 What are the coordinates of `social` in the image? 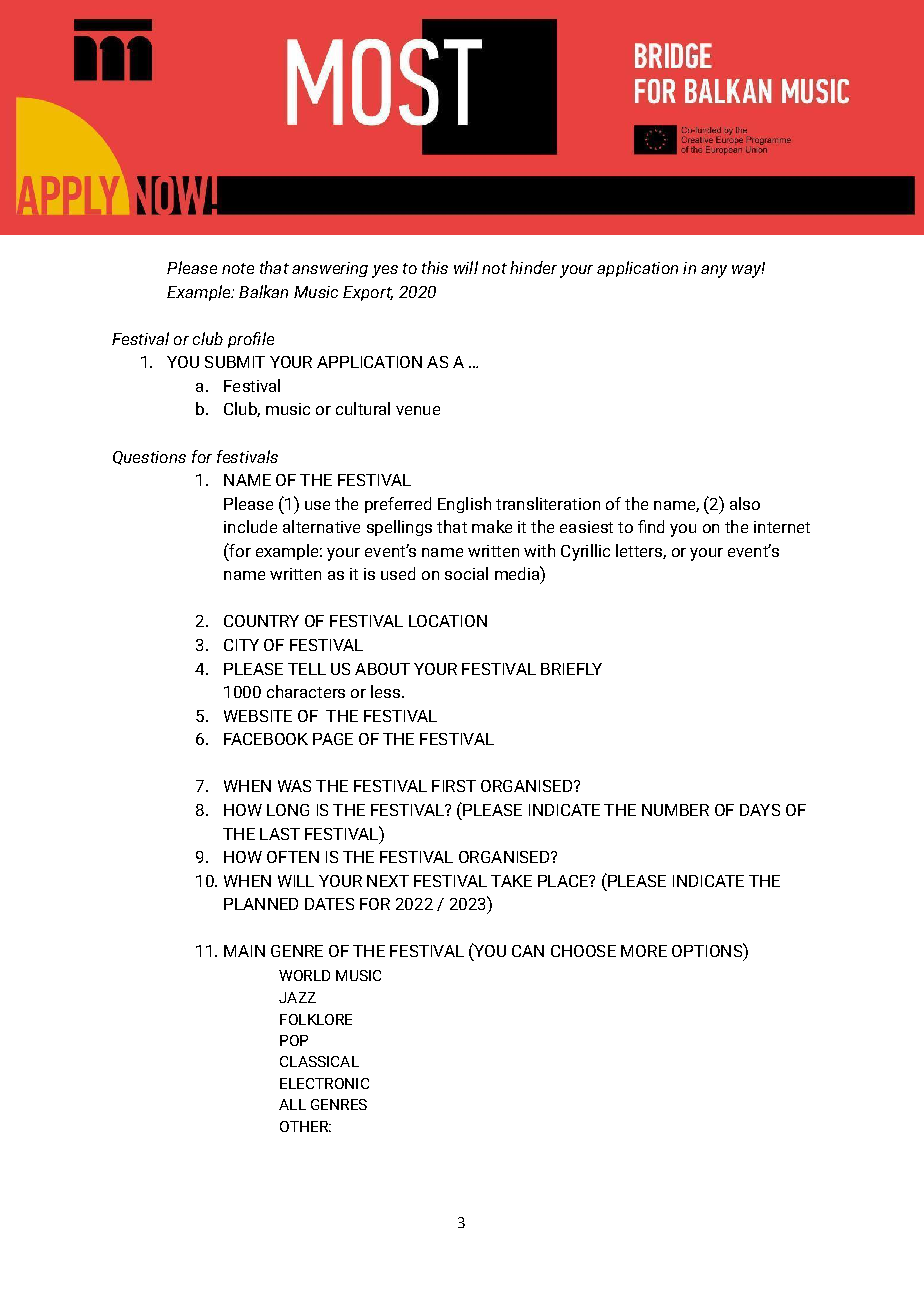 It's located at (466, 573).
